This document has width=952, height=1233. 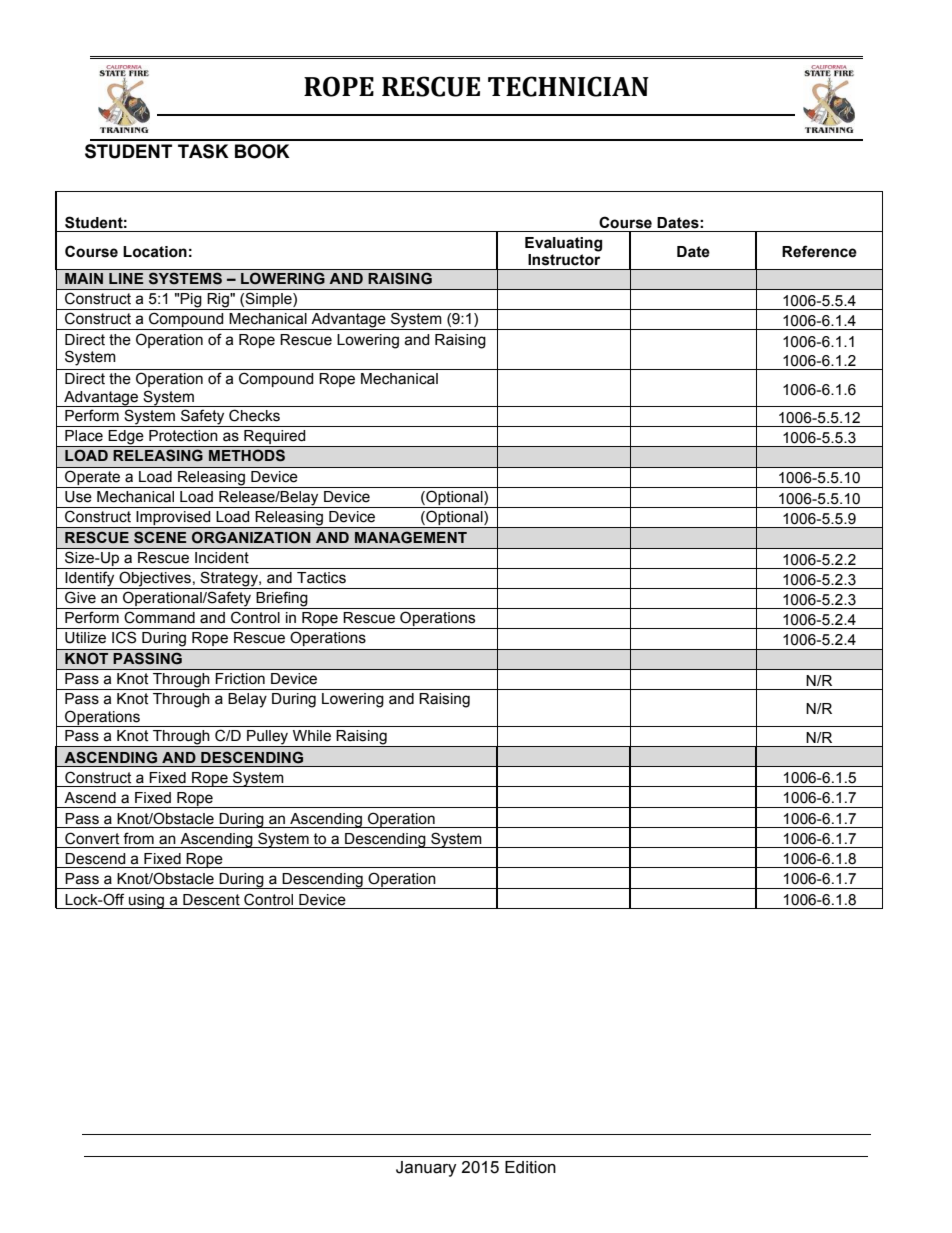 What do you see at coordinates (211, 900) in the document?
I see `Descent` at bounding box center [211, 900].
